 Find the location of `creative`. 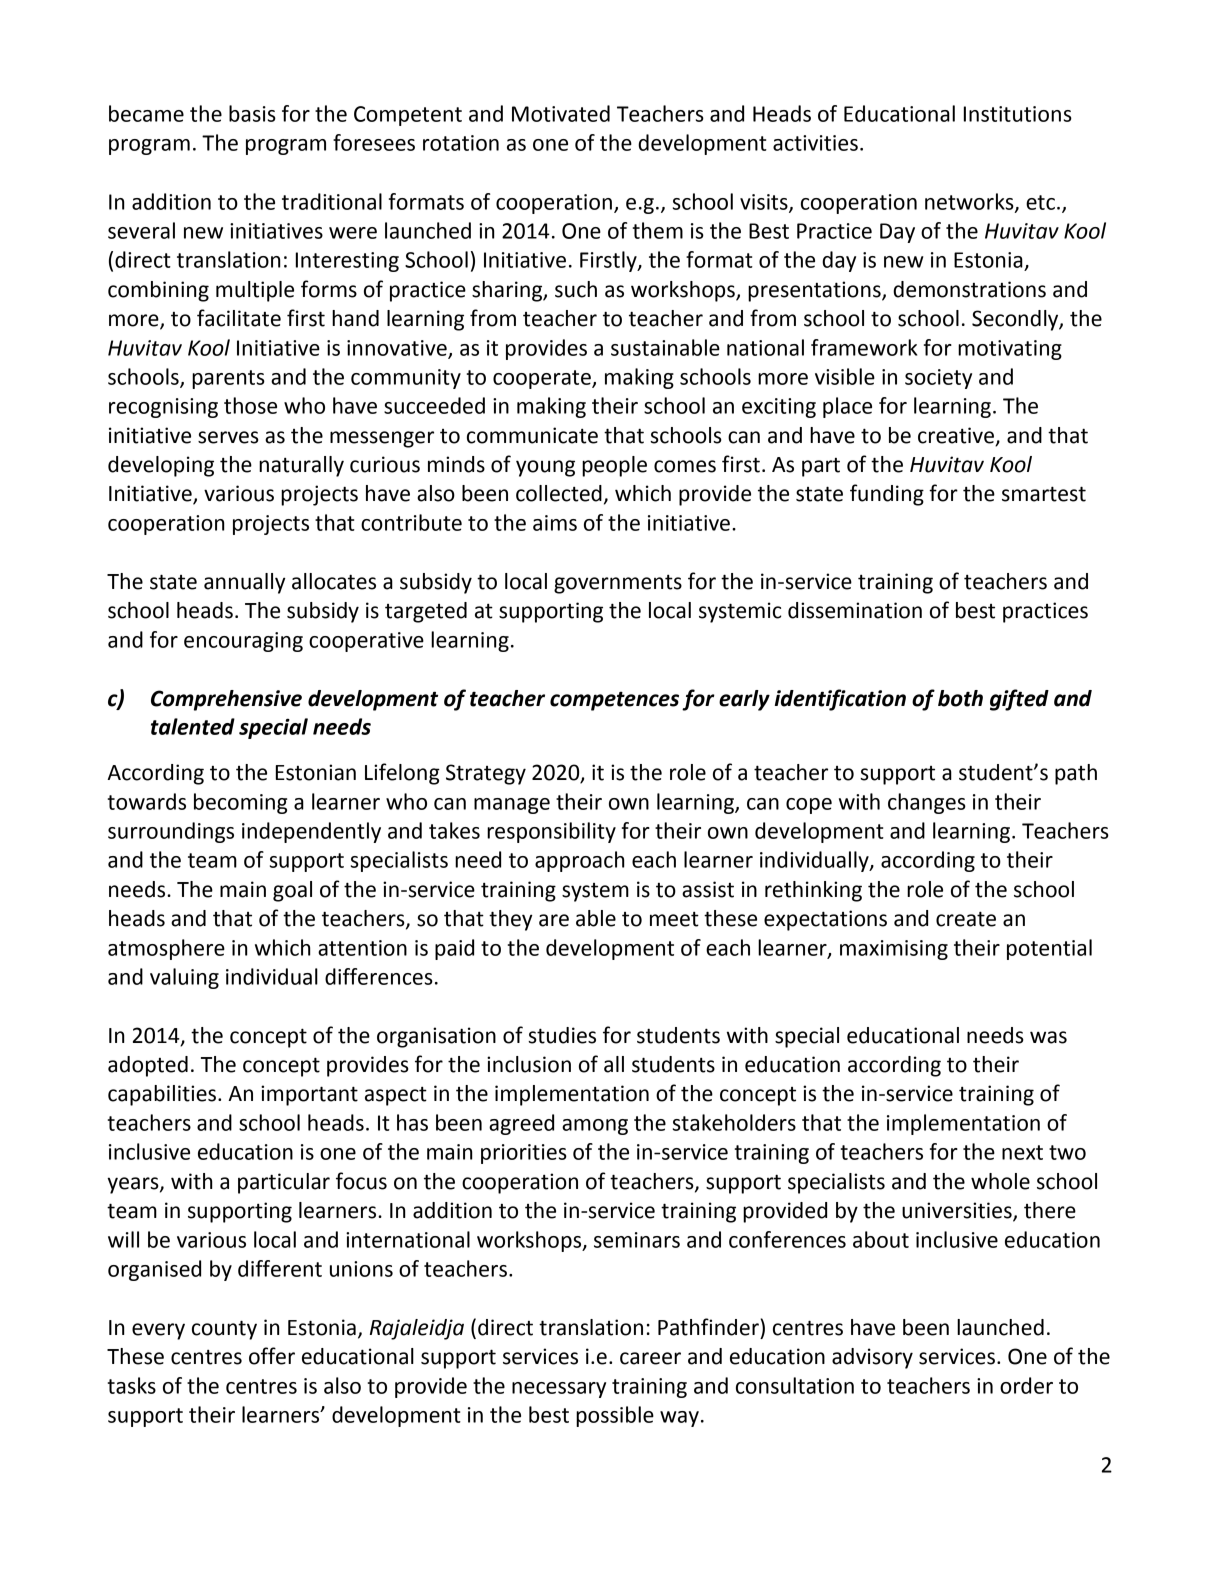

creative is located at coordinates (956, 435).
